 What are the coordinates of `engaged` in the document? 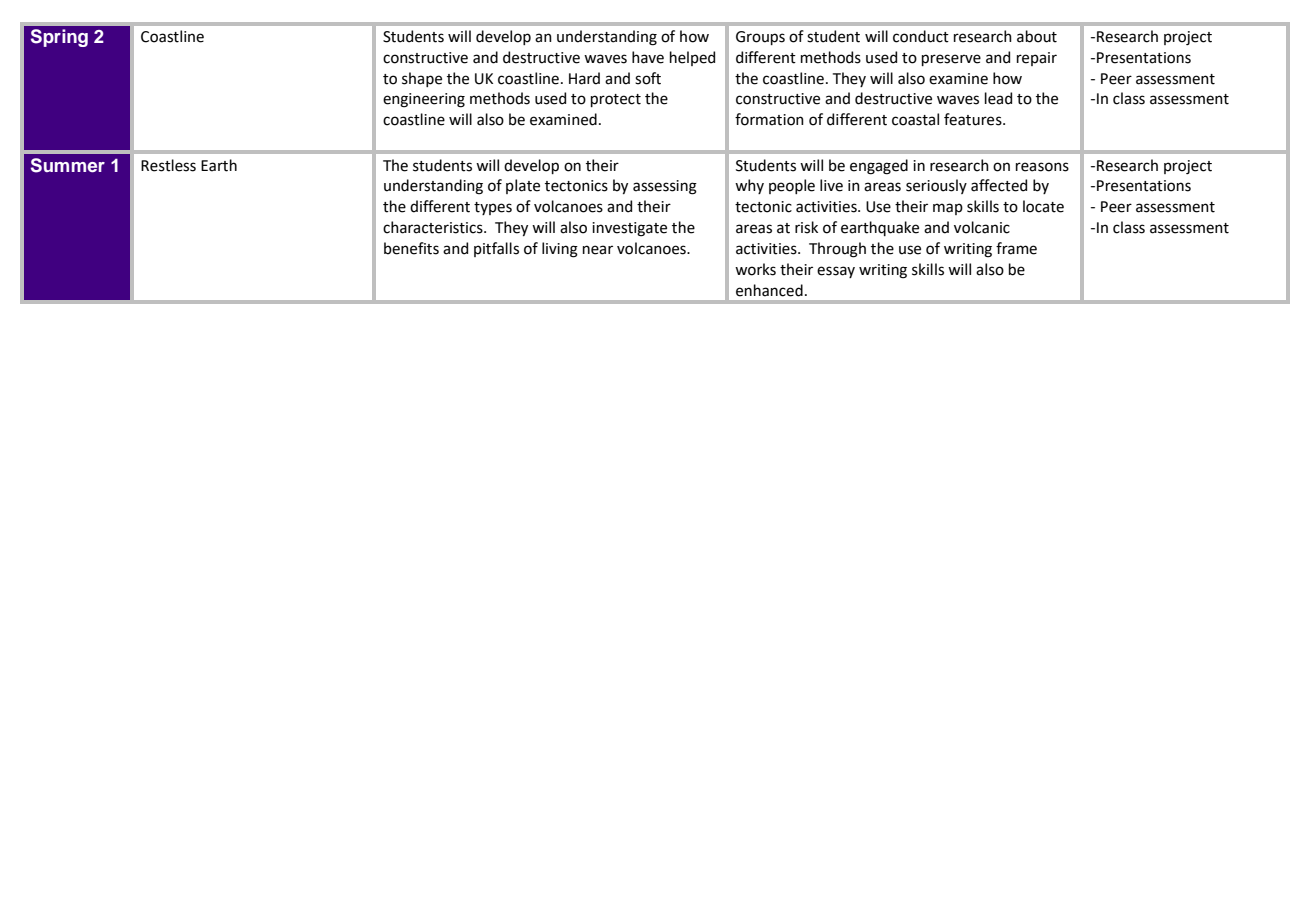 It's located at (879, 167).
